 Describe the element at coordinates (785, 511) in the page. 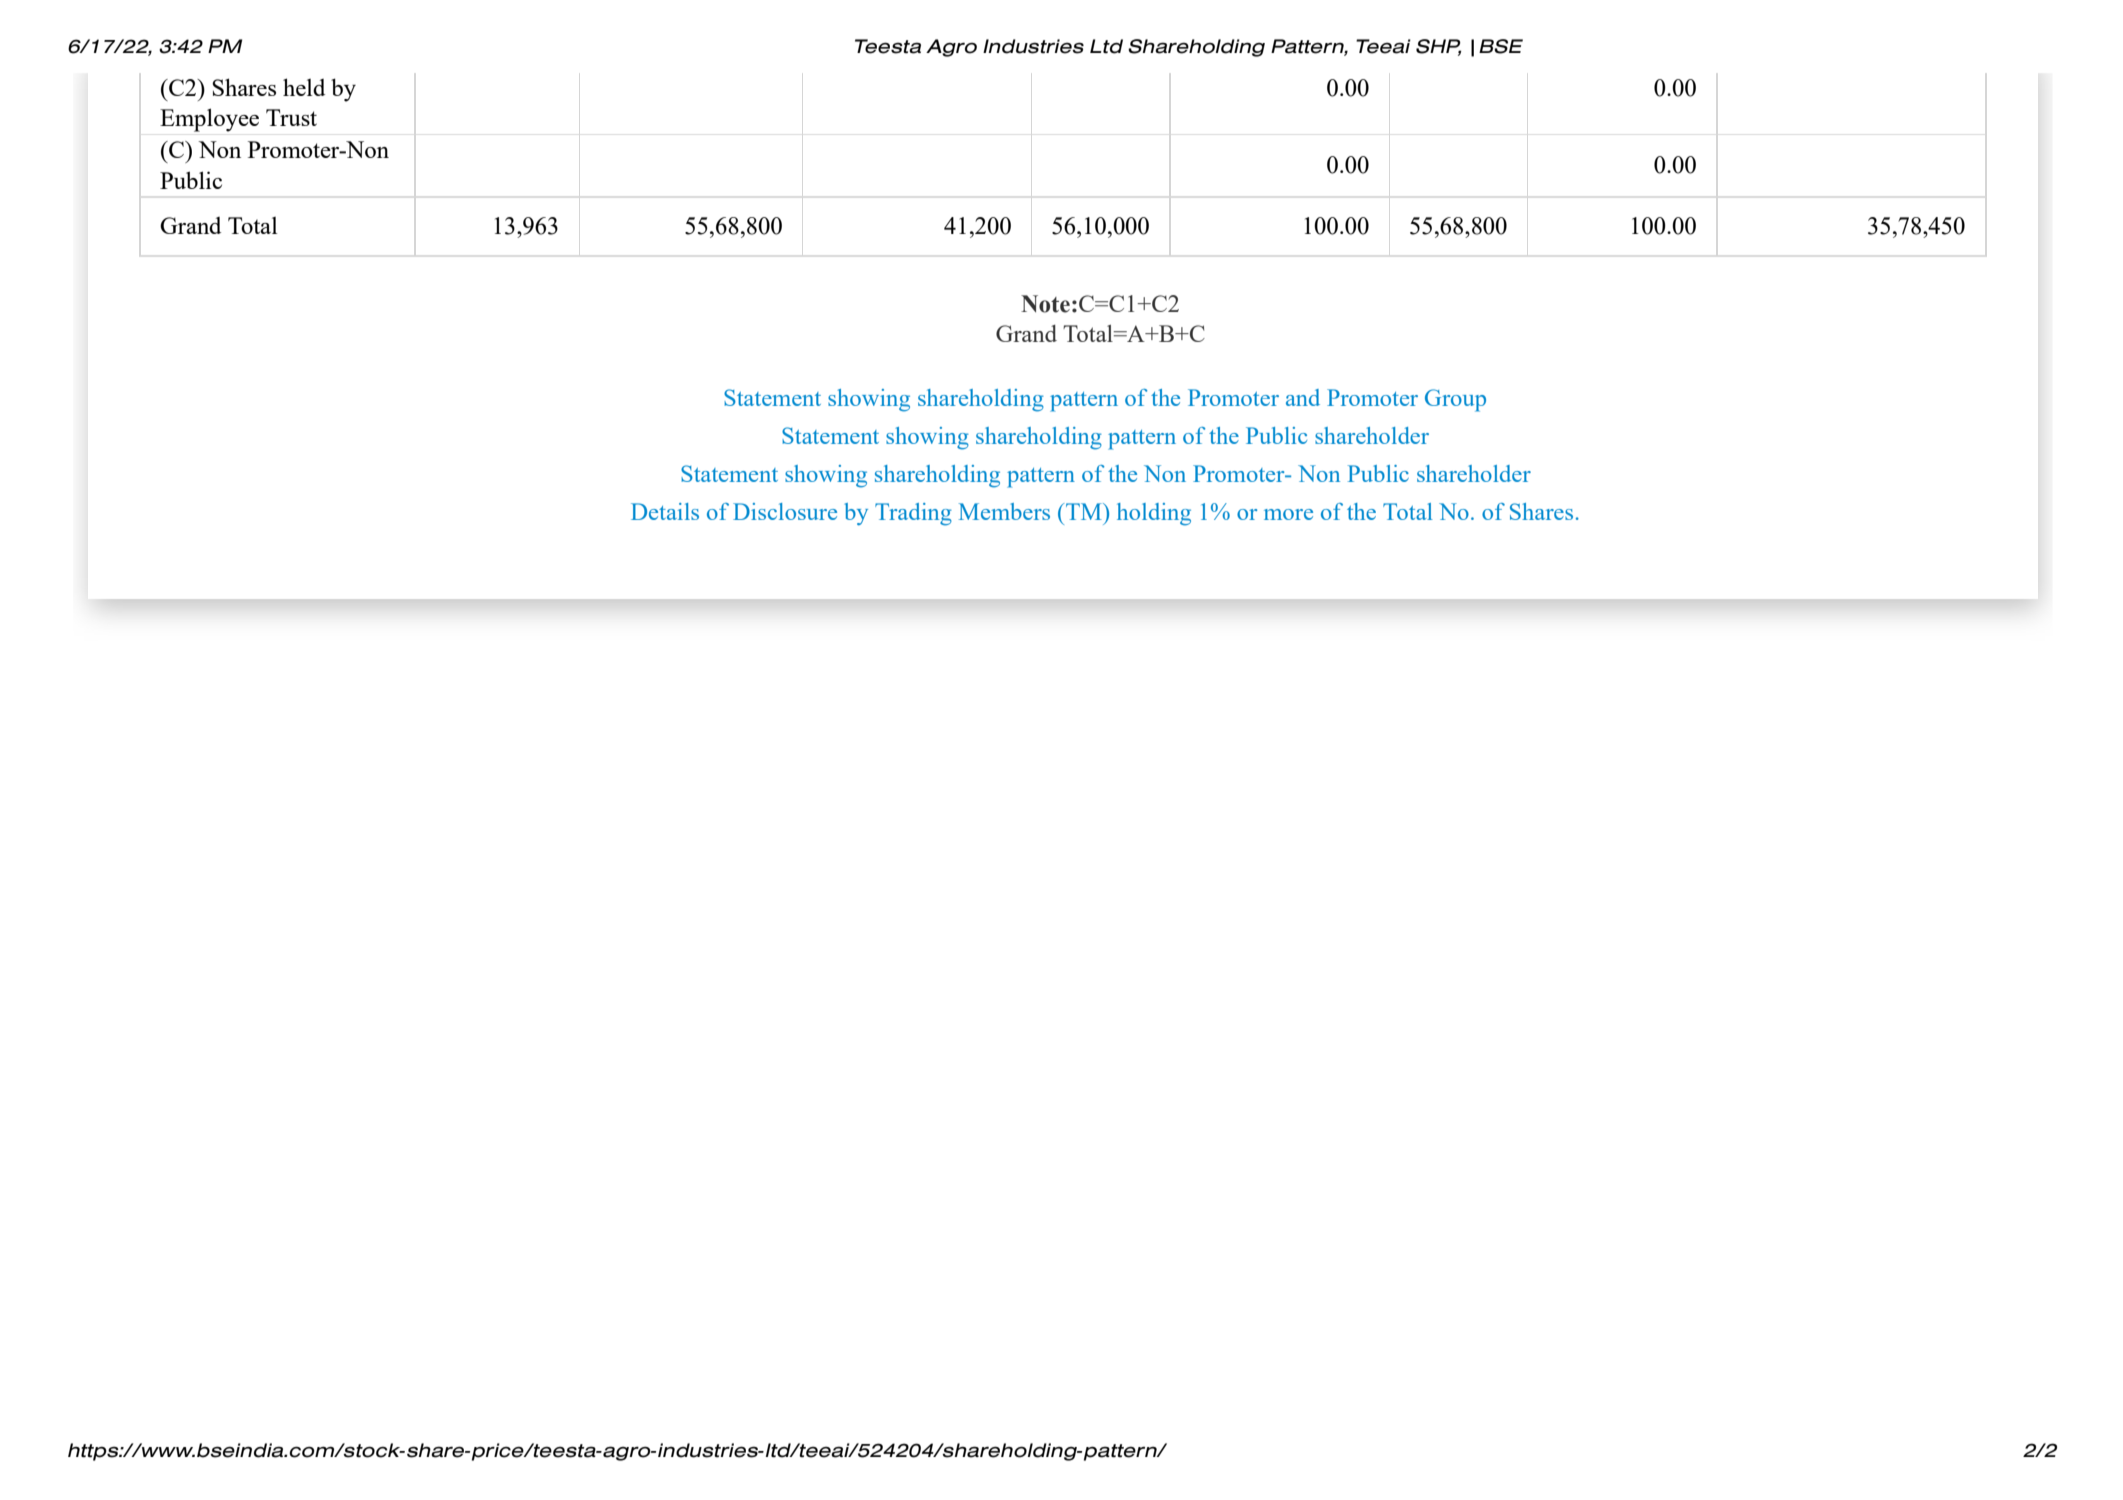

I see `Disclosure` at that location.
